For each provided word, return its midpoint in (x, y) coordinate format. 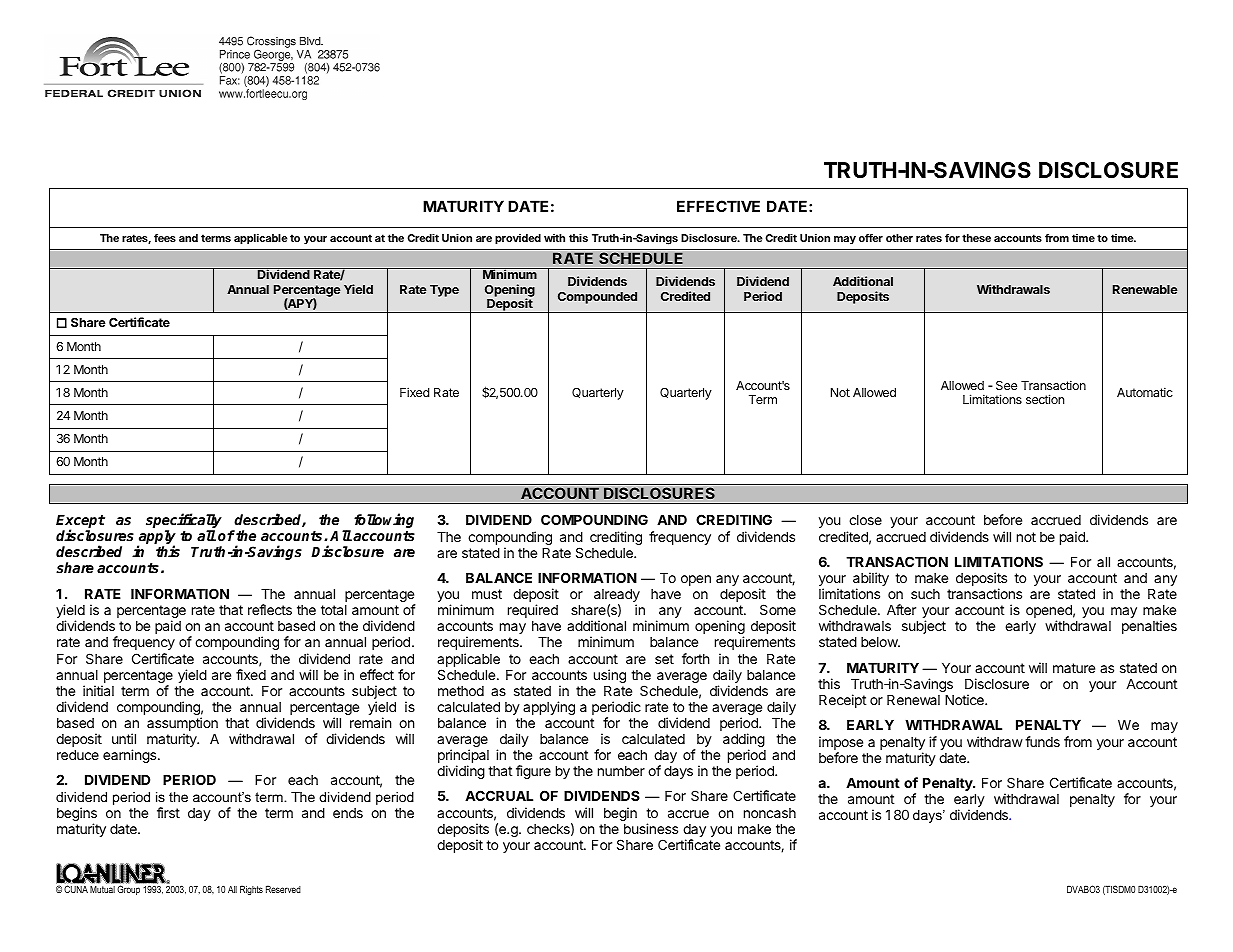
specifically (184, 522)
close (865, 520)
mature (1074, 668)
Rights (251, 890)
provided (518, 239)
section (1045, 399)
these (976, 238)
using (610, 676)
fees (165, 237)
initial (98, 690)
